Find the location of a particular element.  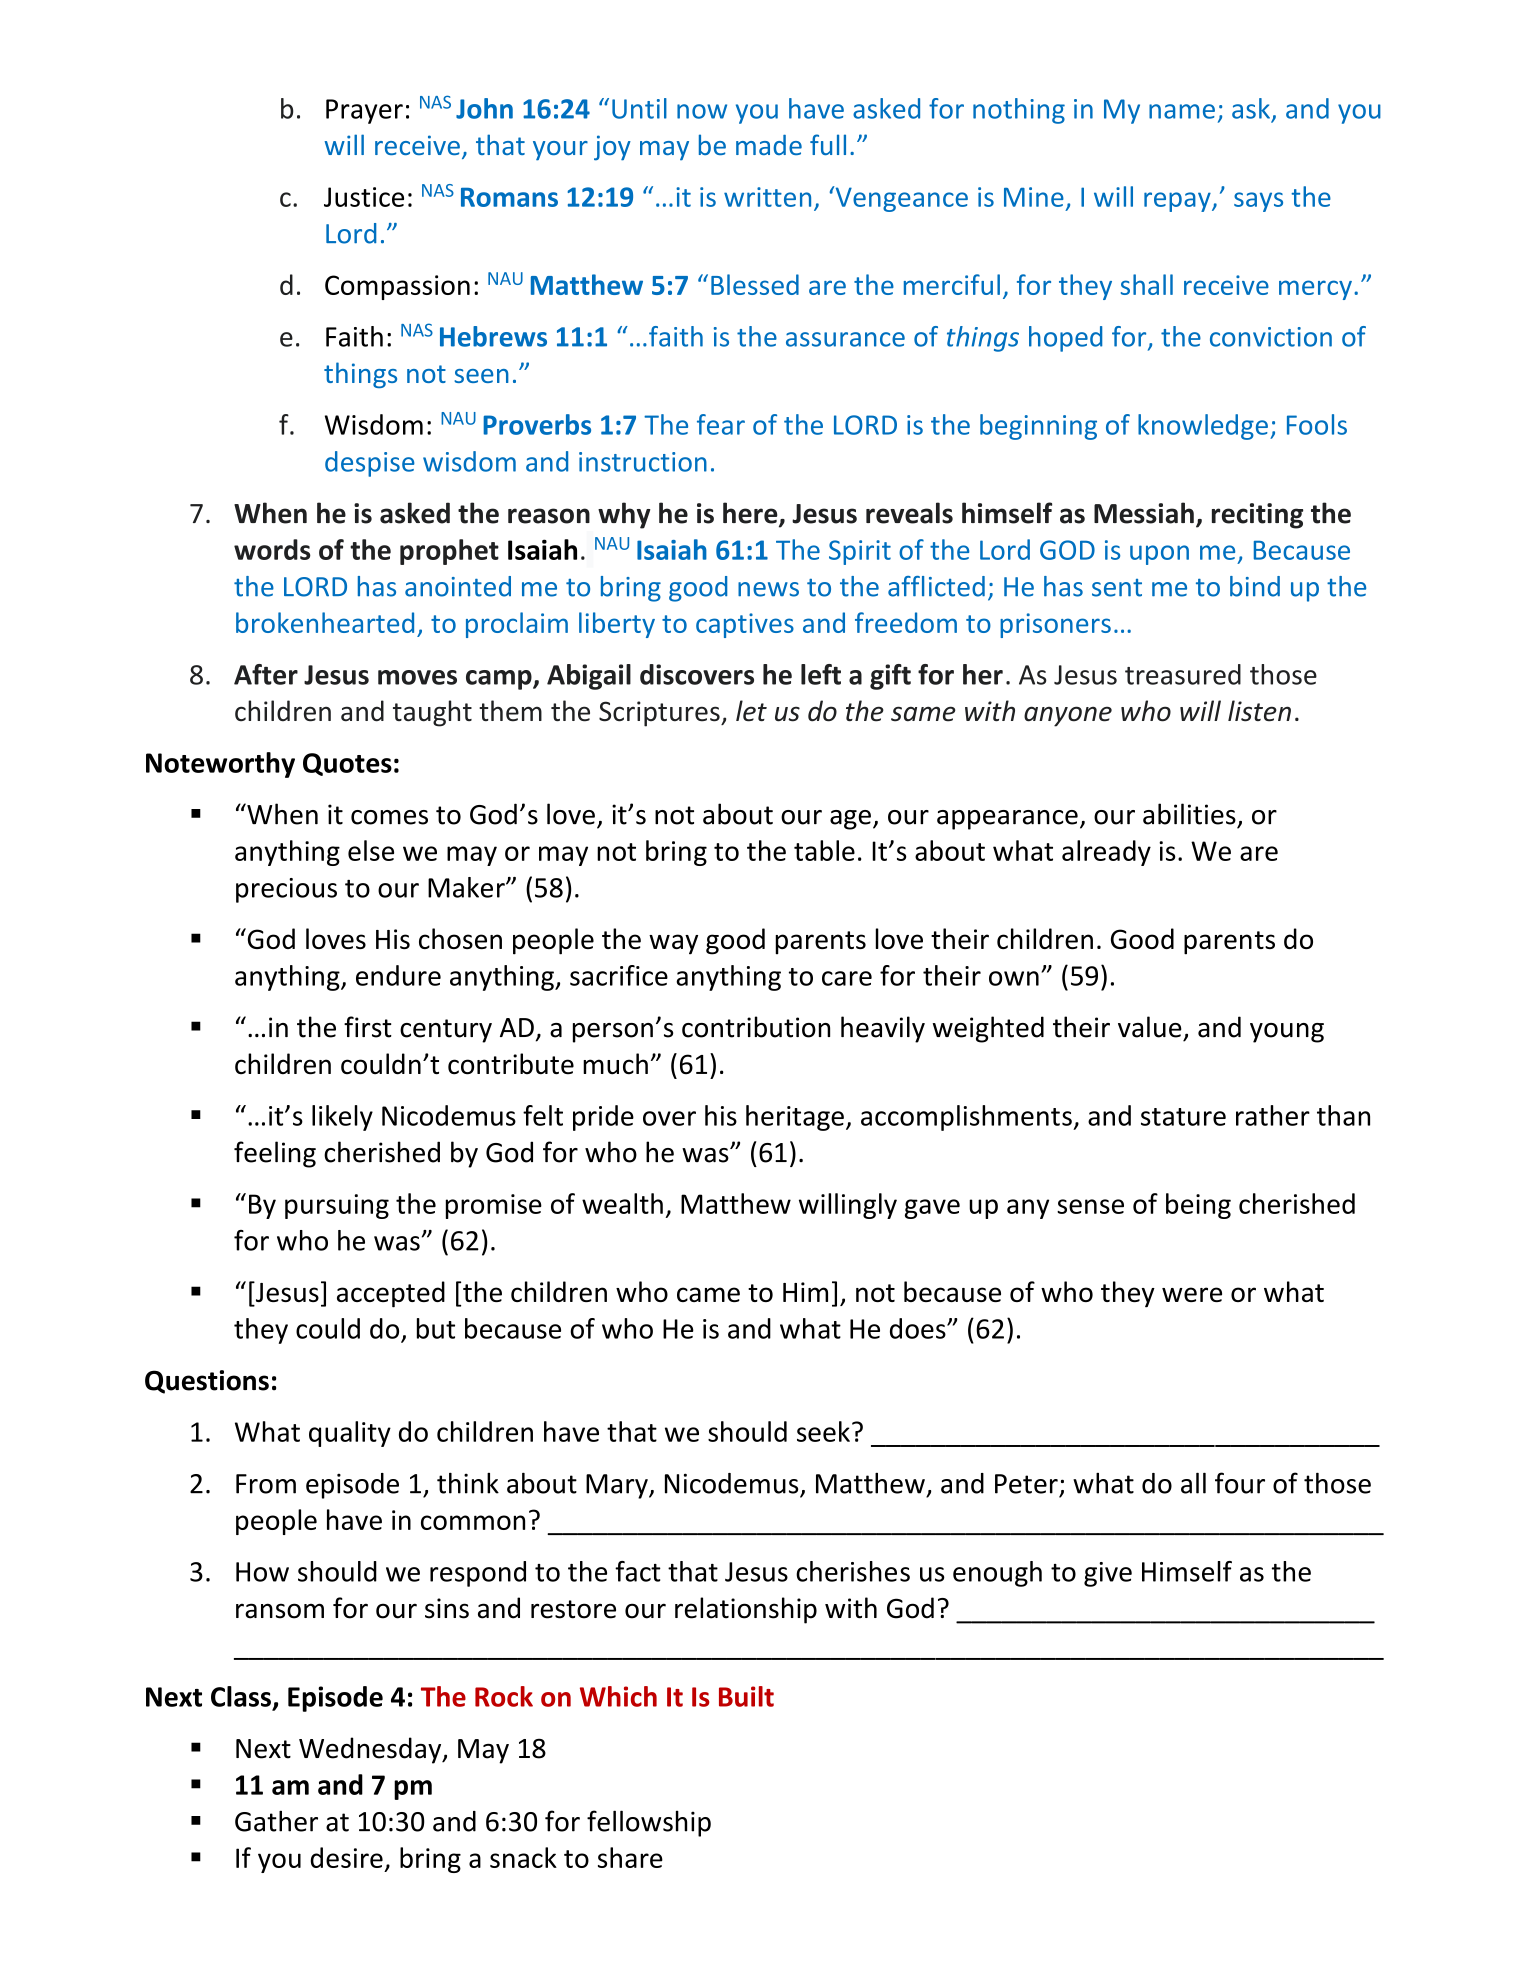

repay is located at coordinates (1178, 202).
